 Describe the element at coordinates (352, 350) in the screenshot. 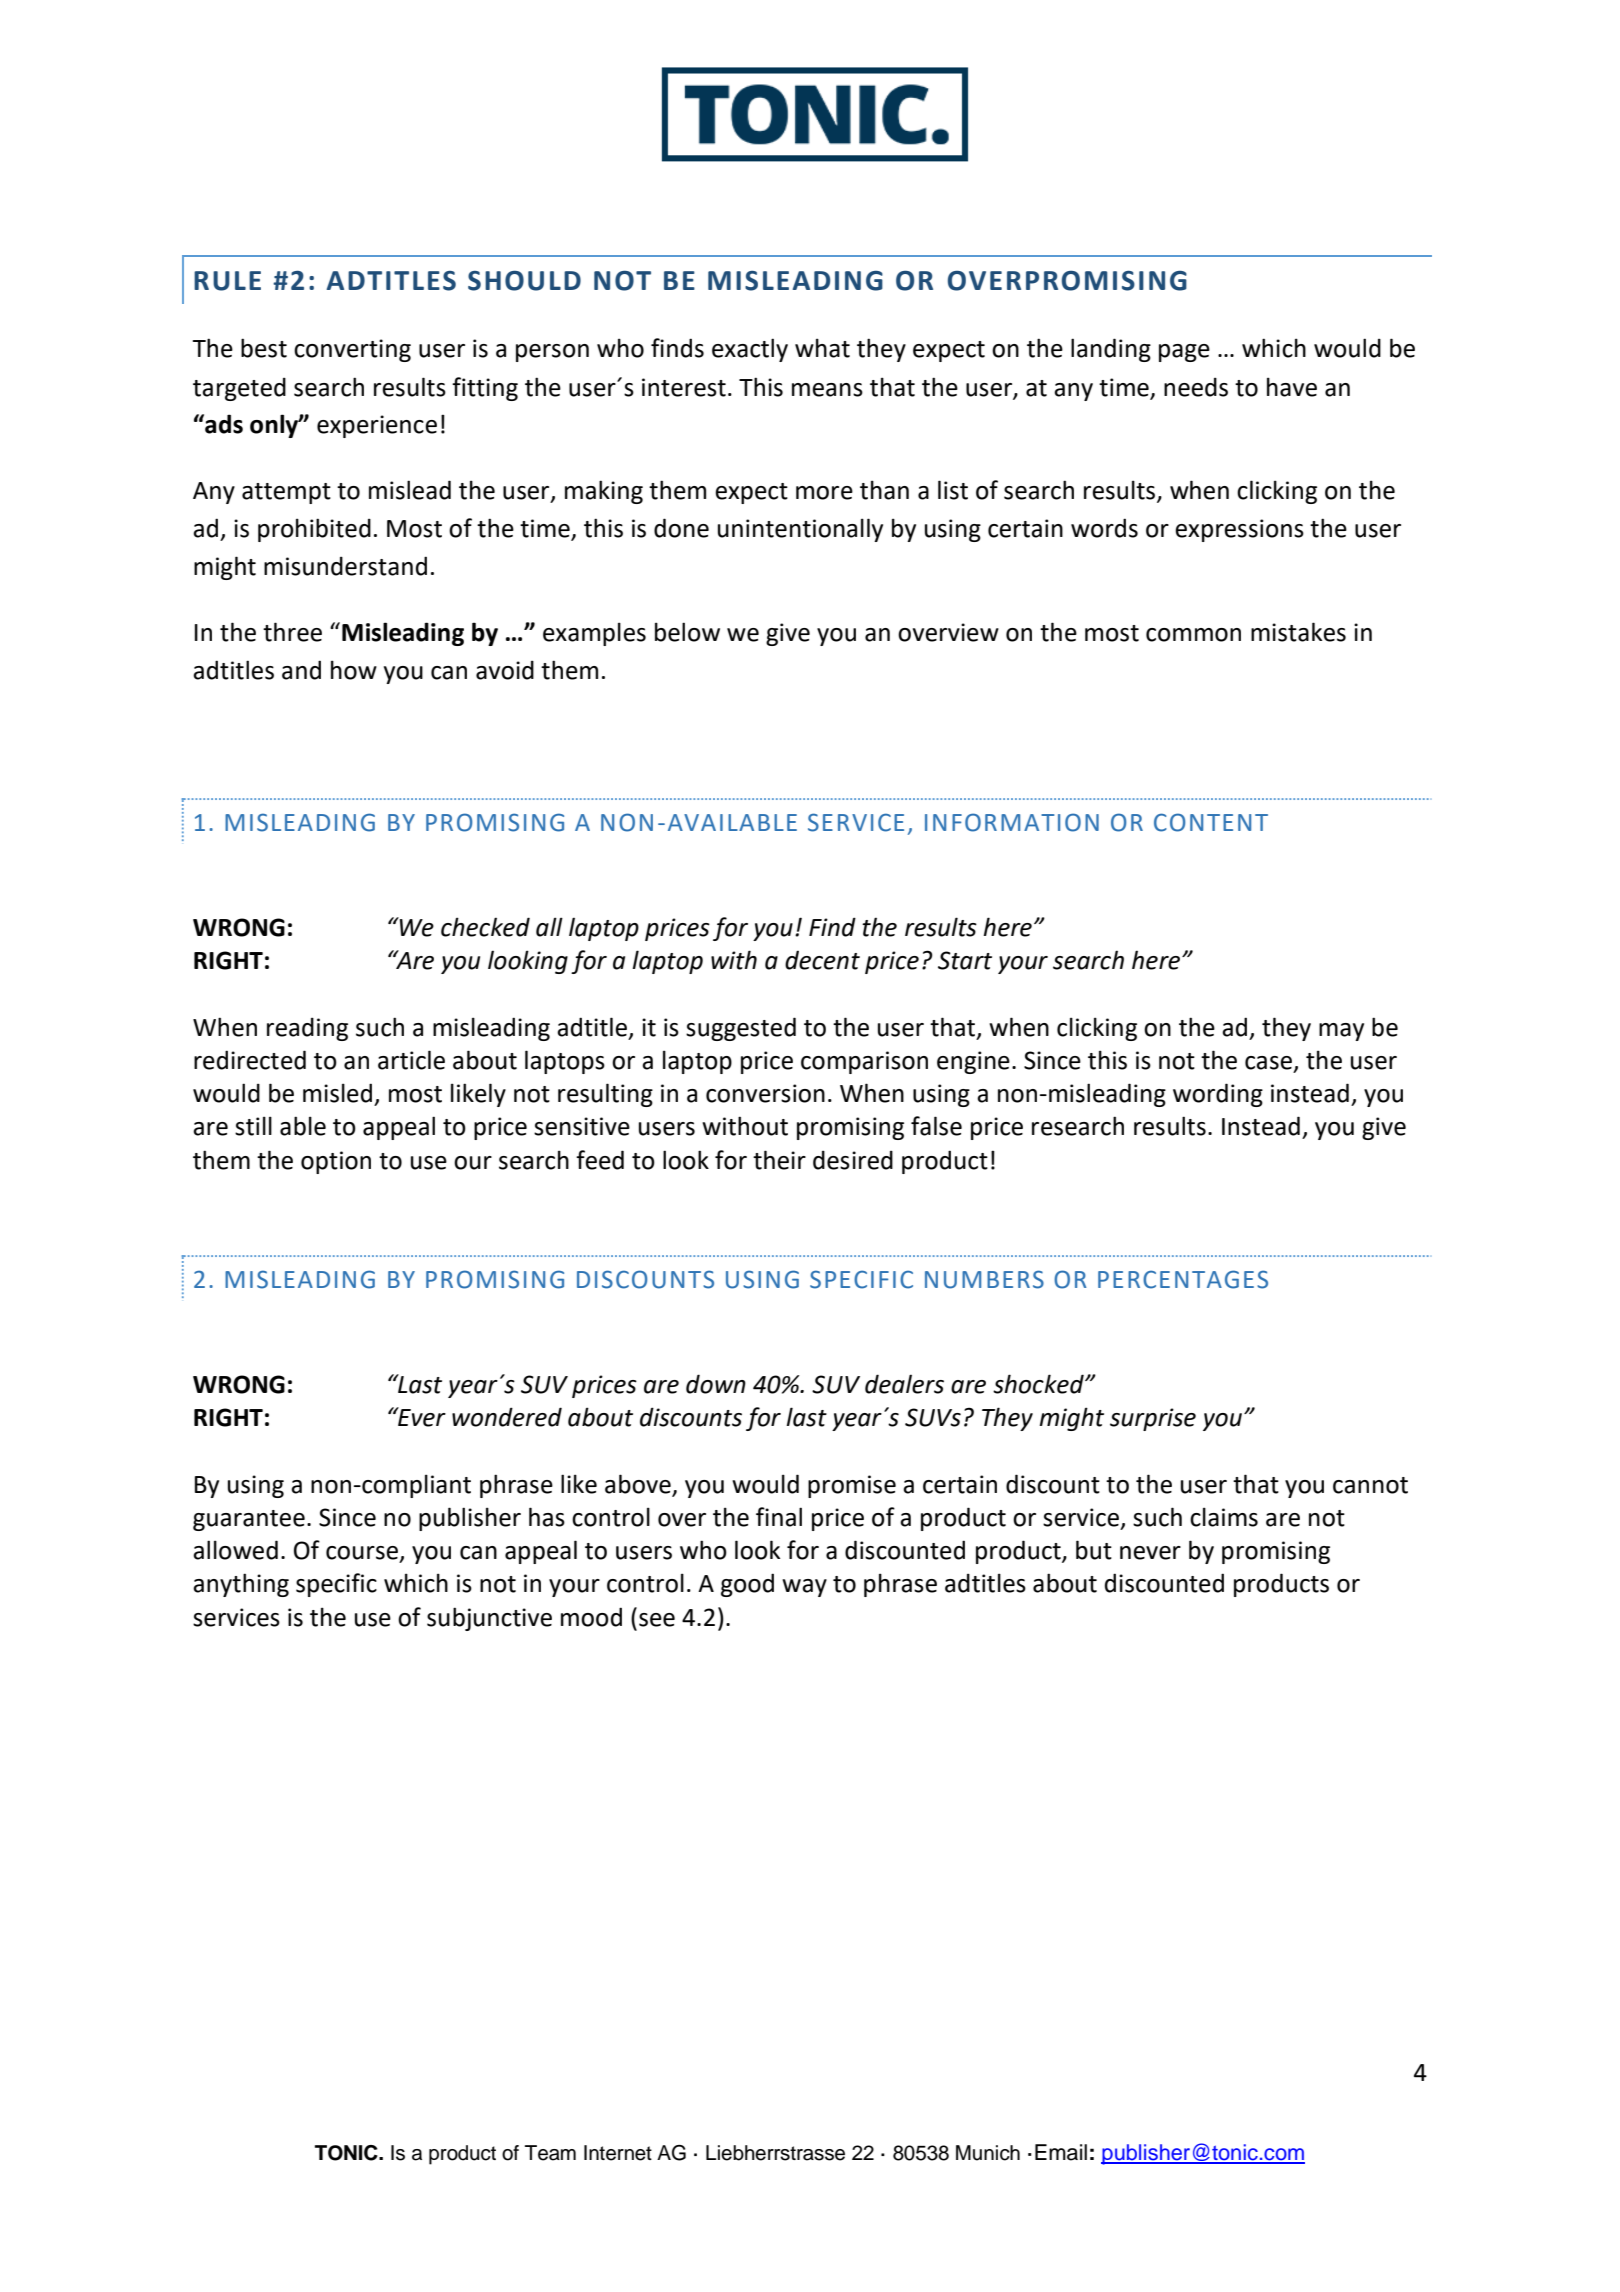

I see `converting` at that location.
